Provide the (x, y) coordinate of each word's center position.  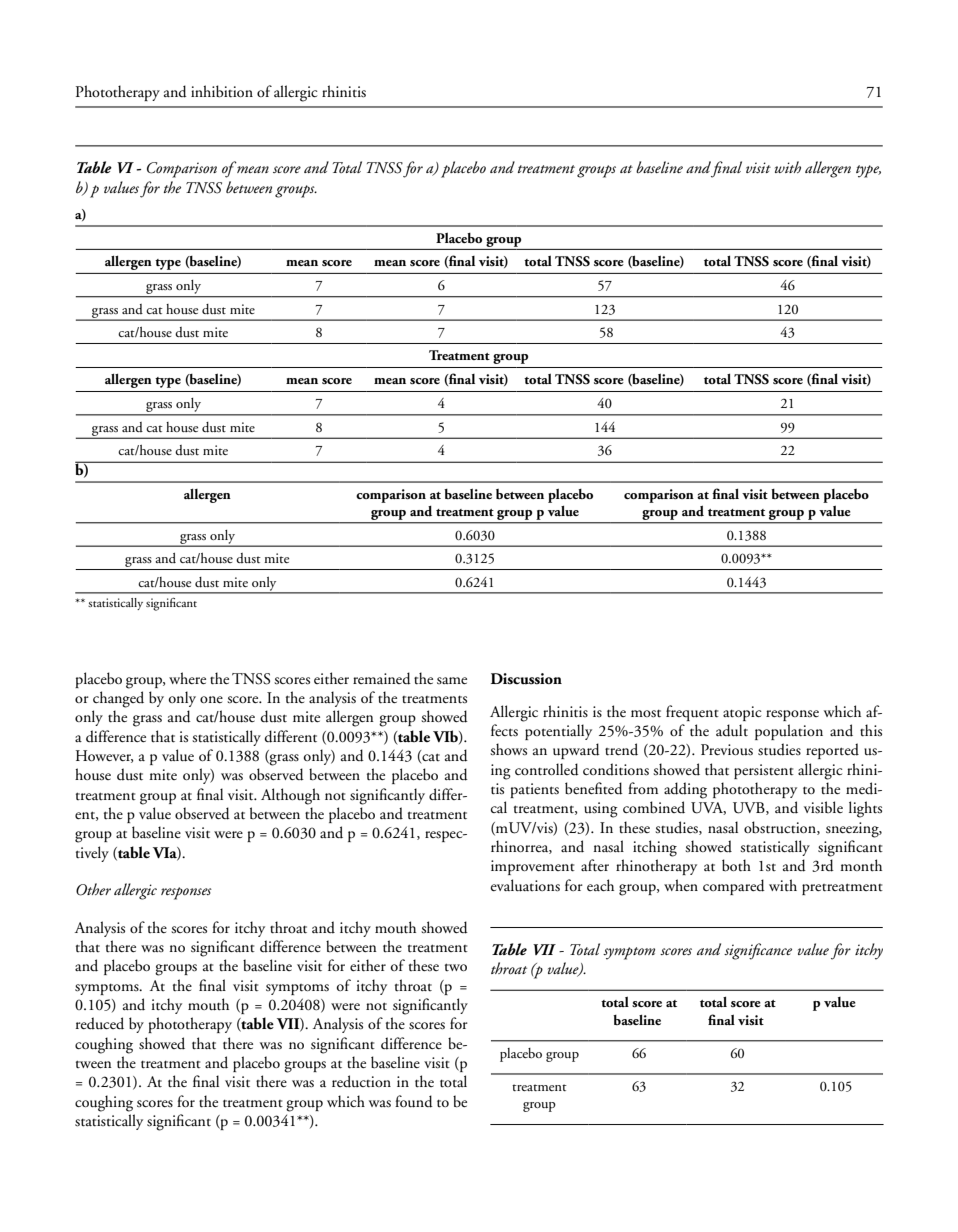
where (187, 678)
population (789, 732)
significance (758, 951)
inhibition (222, 91)
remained (382, 678)
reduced (100, 1023)
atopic (742, 713)
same (452, 680)
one (211, 699)
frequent (692, 713)
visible (823, 807)
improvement (533, 867)
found (414, 1101)
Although (290, 796)
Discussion (526, 679)
